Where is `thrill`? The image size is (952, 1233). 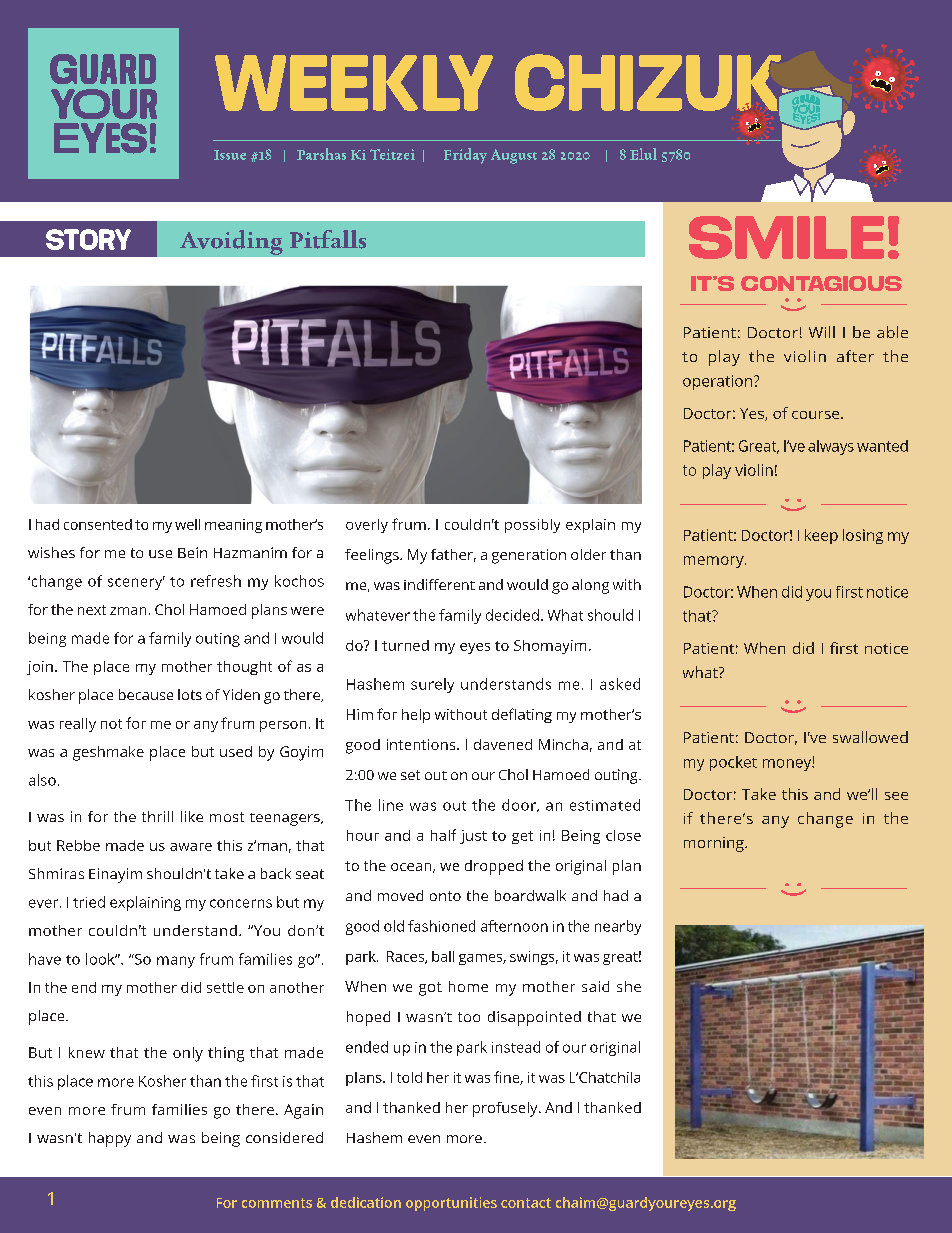
thrill is located at coordinates (157, 816).
